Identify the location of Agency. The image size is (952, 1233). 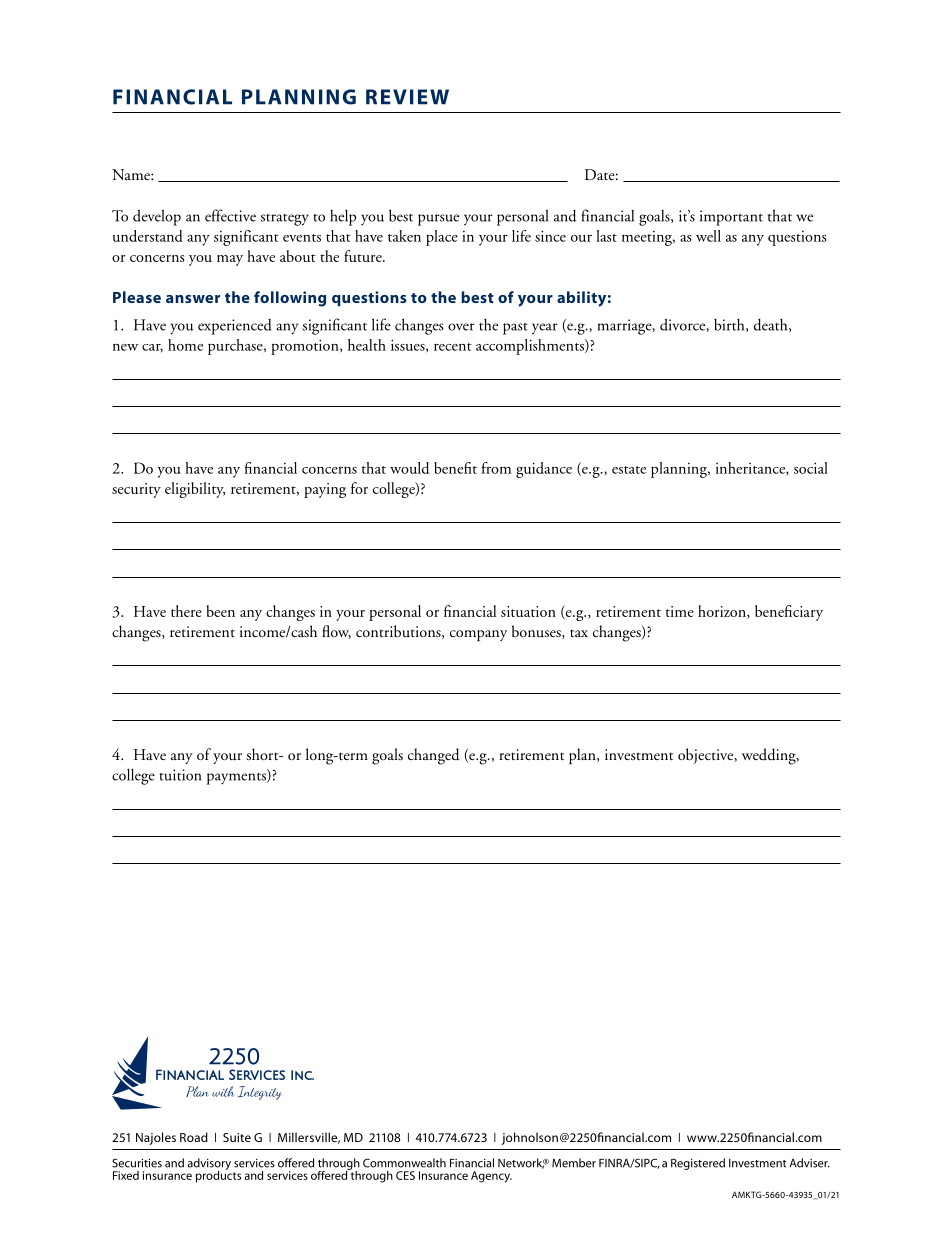
(491, 1177).
